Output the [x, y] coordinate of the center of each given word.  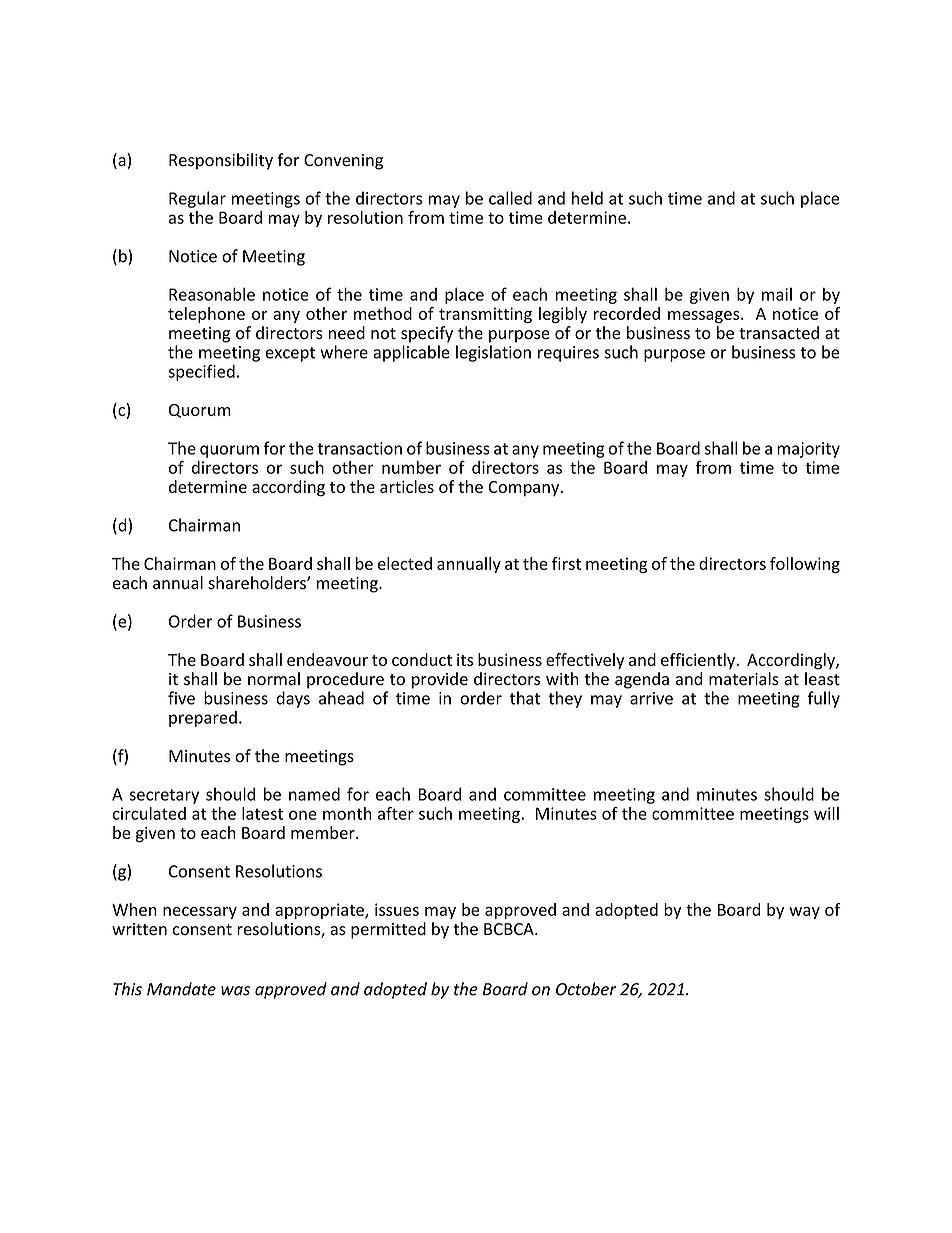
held [587, 198]
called [510, 198]
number [411, 467]
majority [808, 450]
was [235, 991]
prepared [203, 719]
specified [201, 372]
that [525, 698]
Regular [197, 199]
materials [744, 679]
